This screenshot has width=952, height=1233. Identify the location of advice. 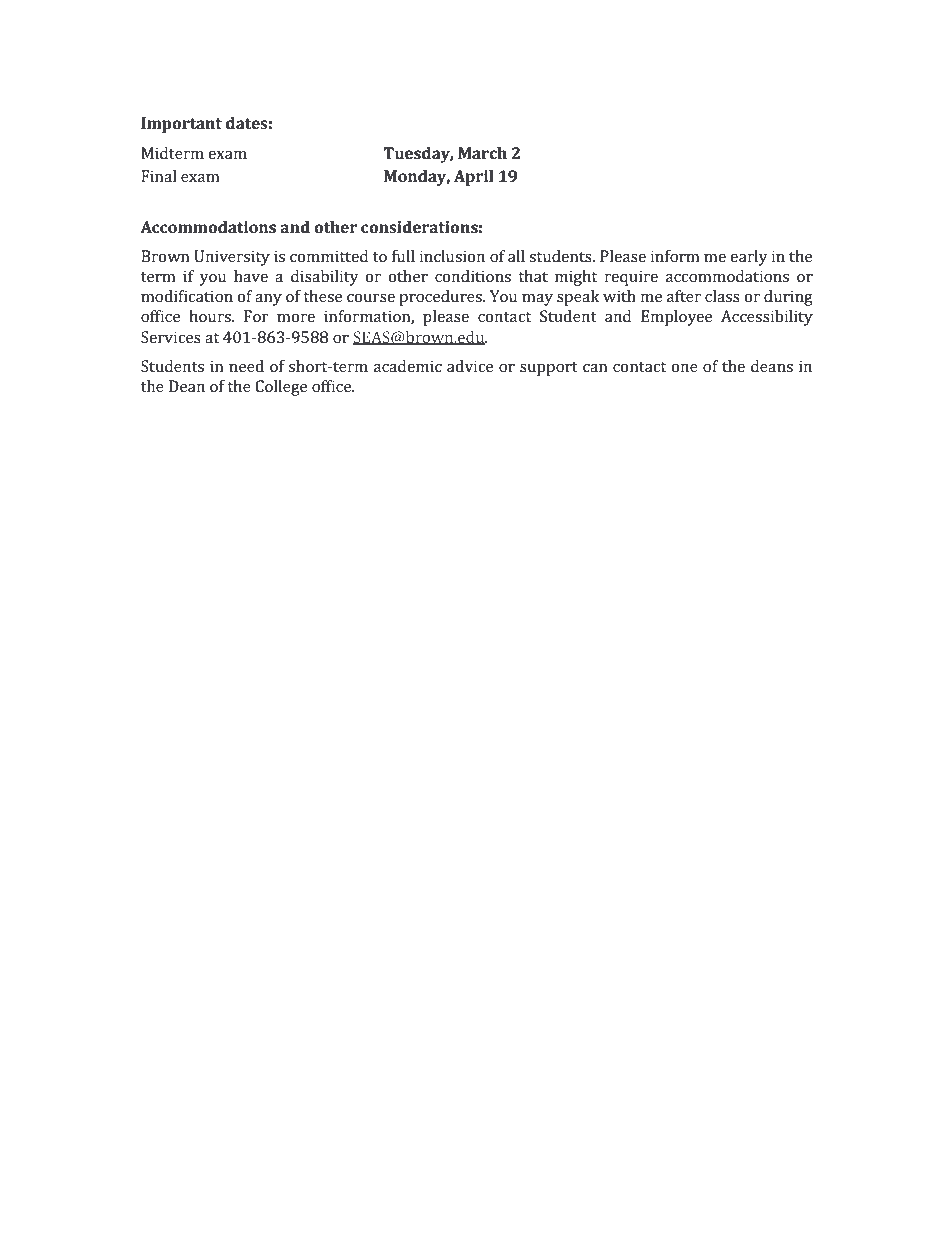
(470, 366).
